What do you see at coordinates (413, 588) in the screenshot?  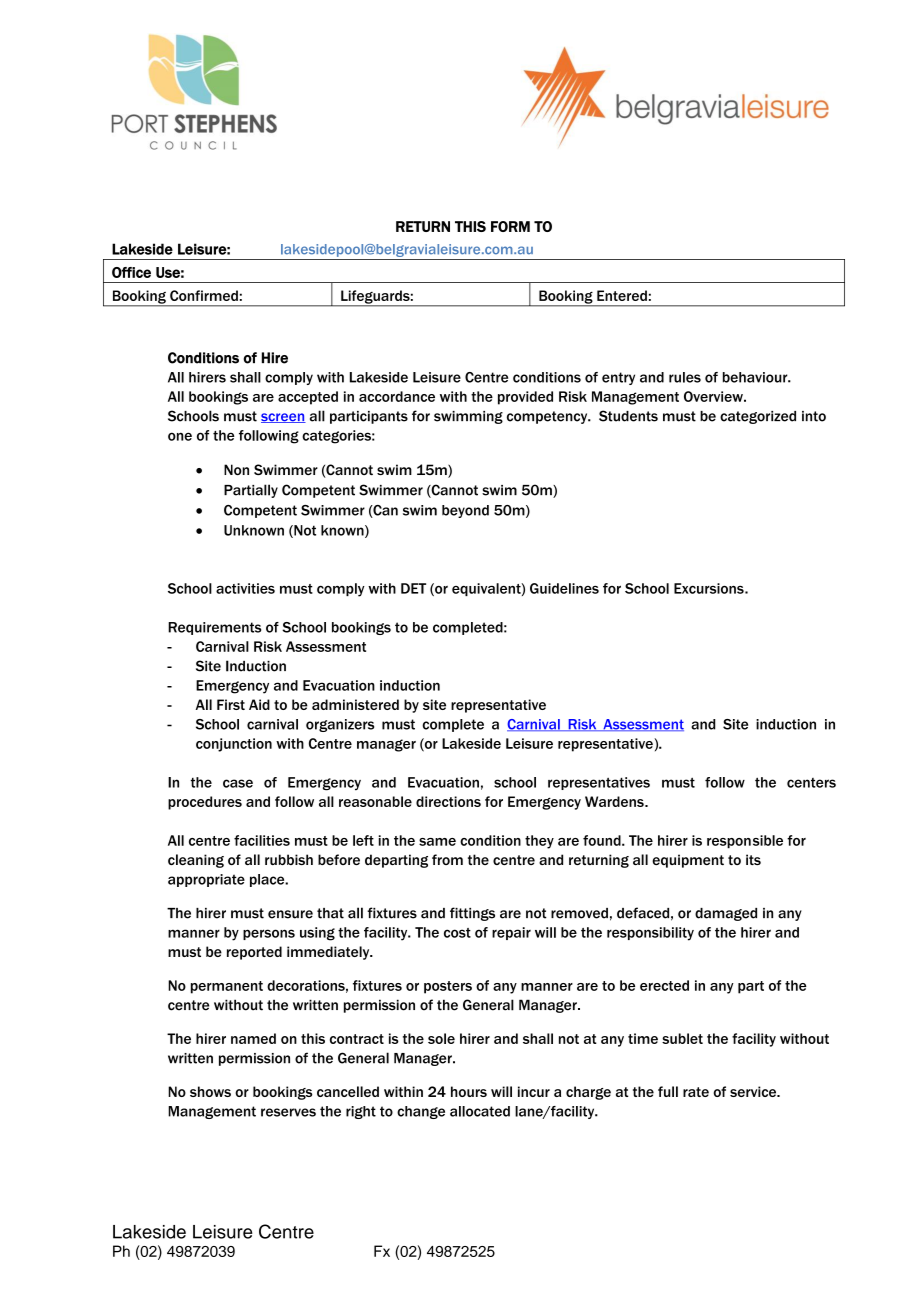 I see `DET` at bounding box center [413, 588].
